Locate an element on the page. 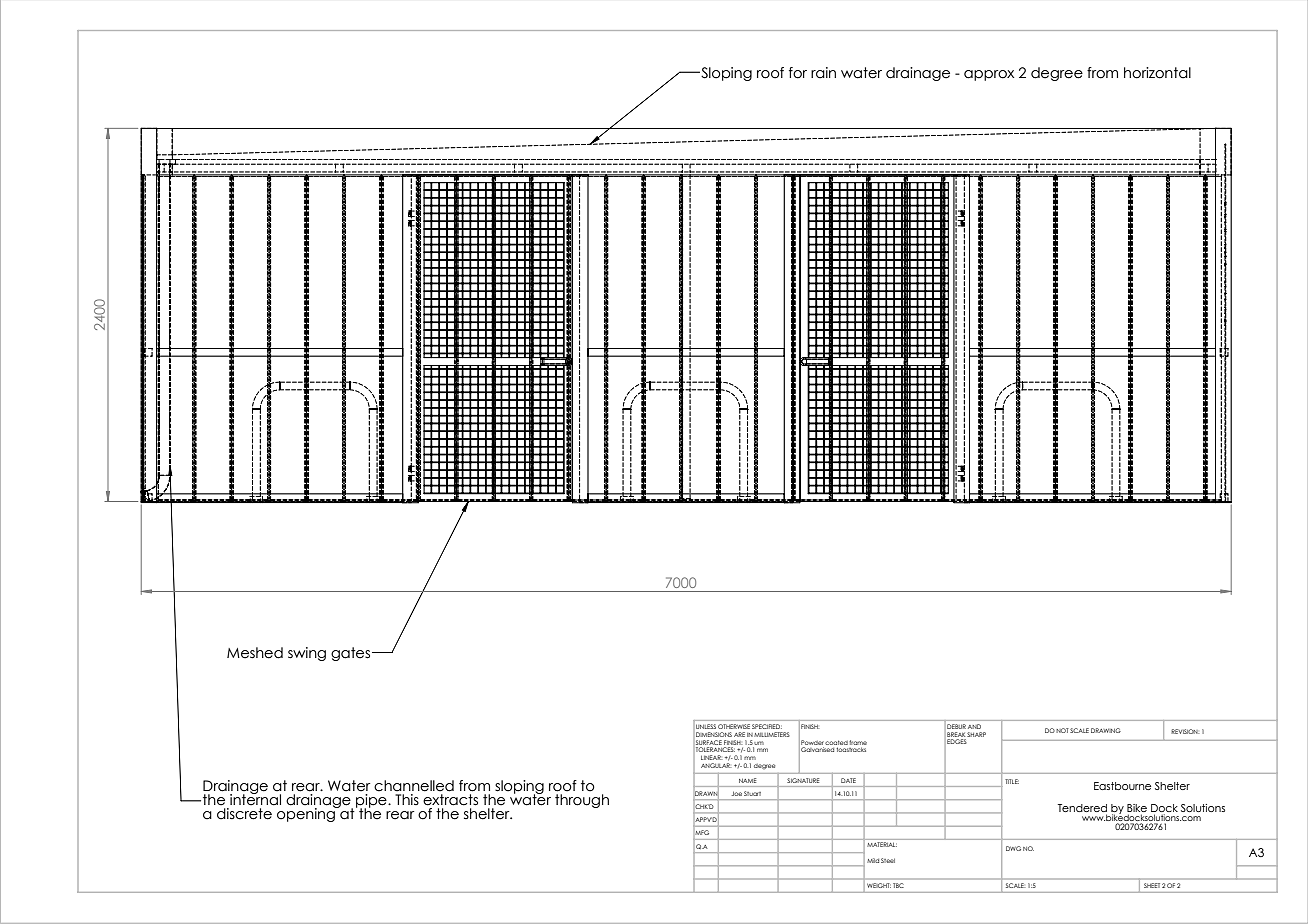  for is located at coordinates (798, 73).
